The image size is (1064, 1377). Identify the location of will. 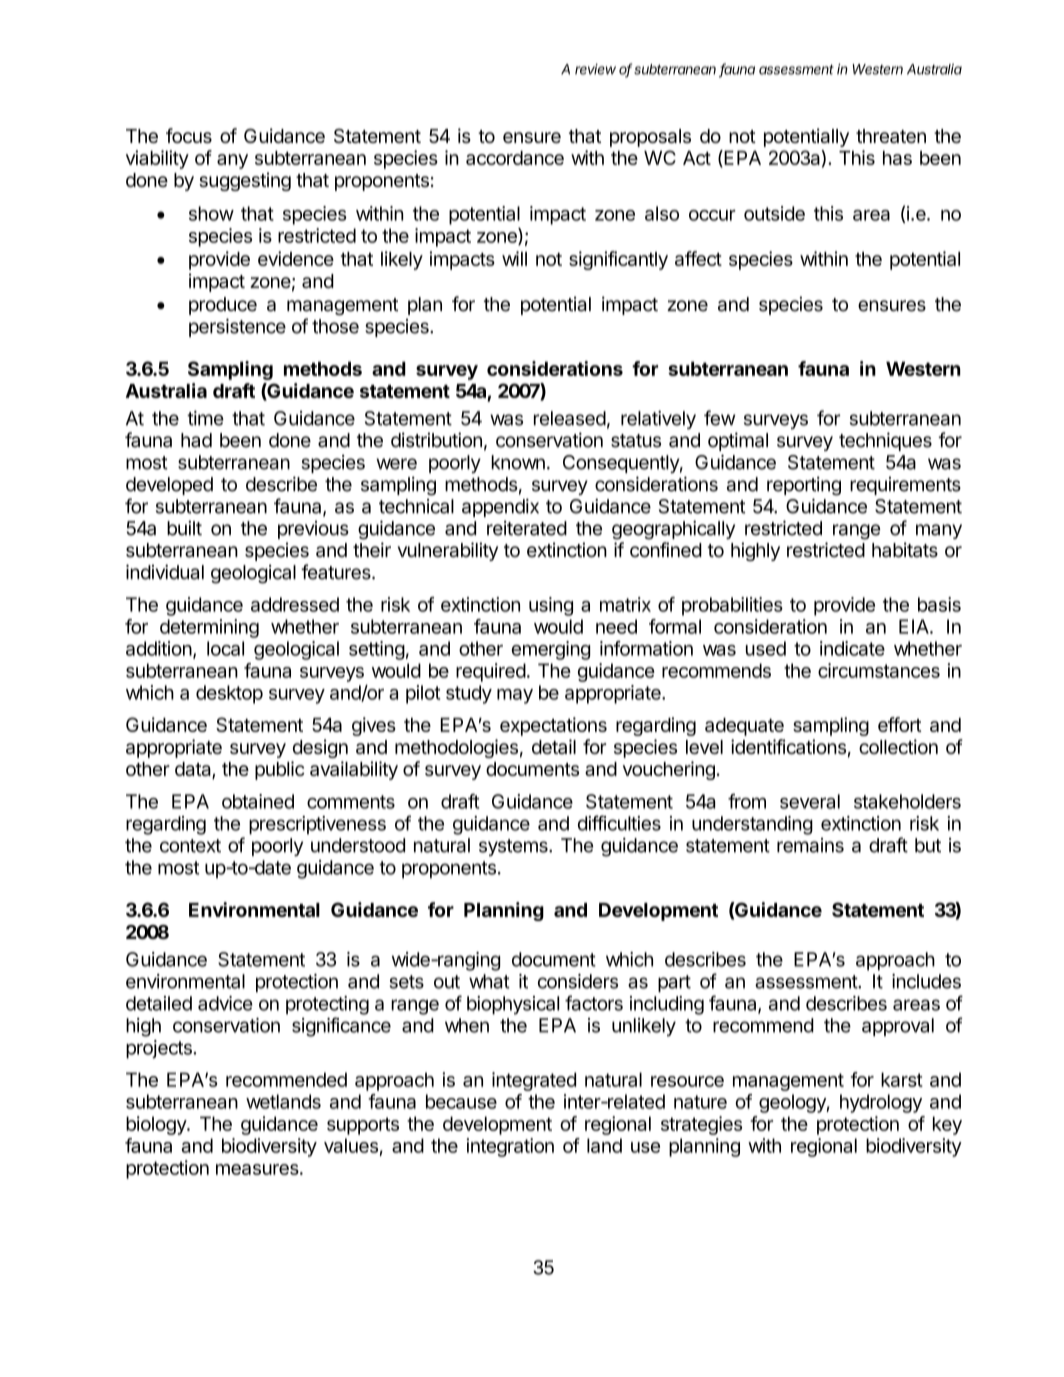
(514, 258).
